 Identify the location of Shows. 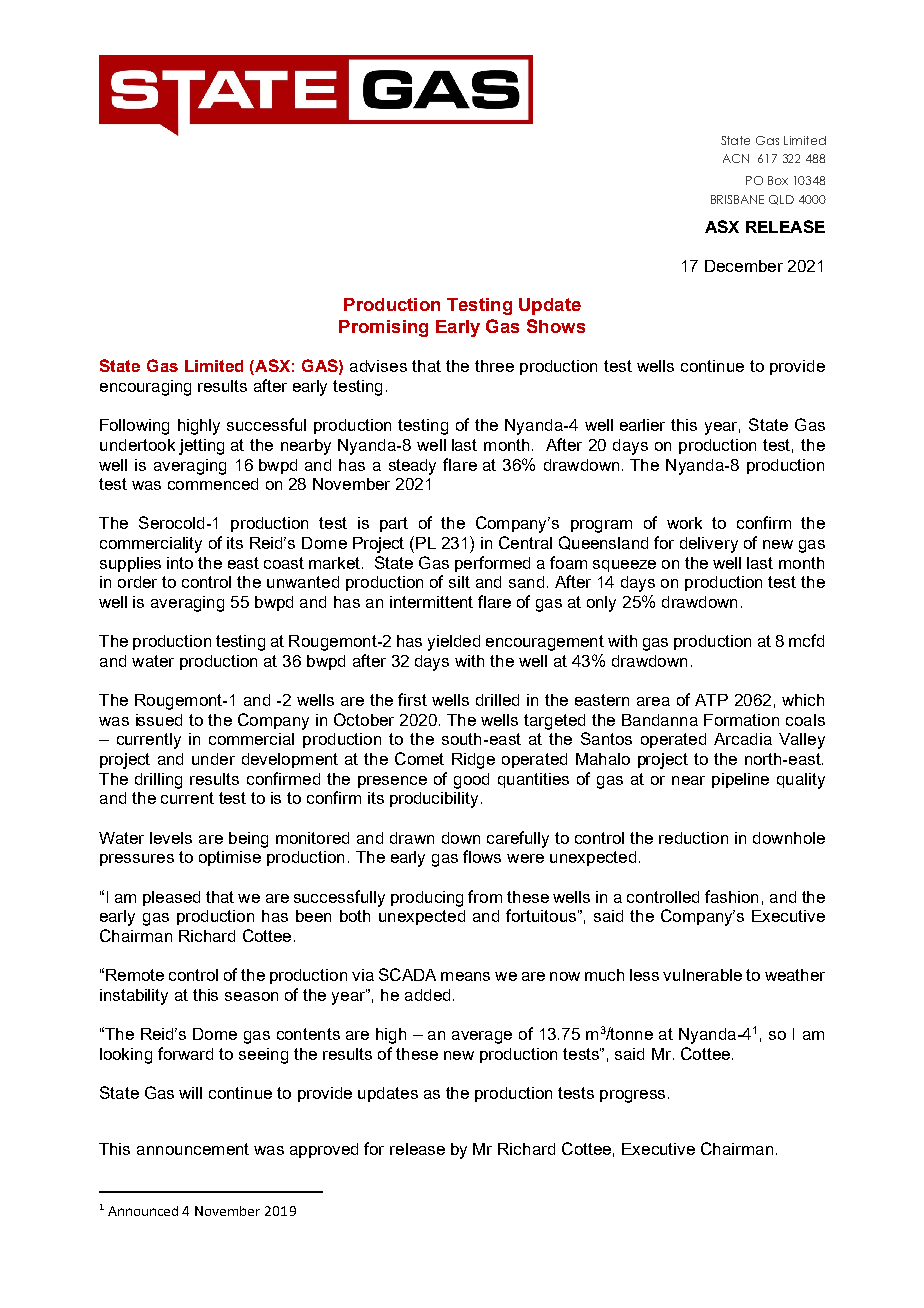
(556, 326).
